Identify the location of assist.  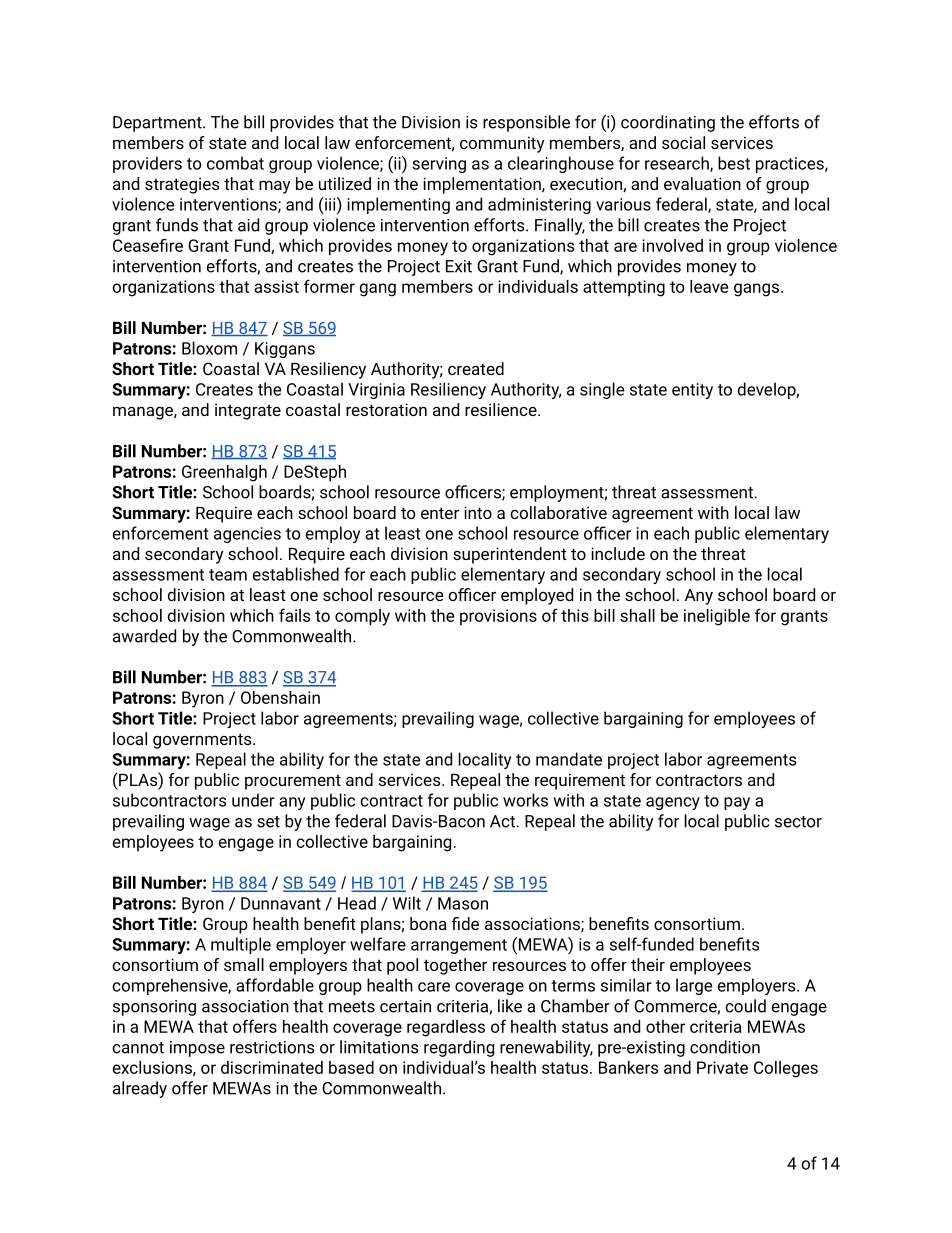
(276, 286).
